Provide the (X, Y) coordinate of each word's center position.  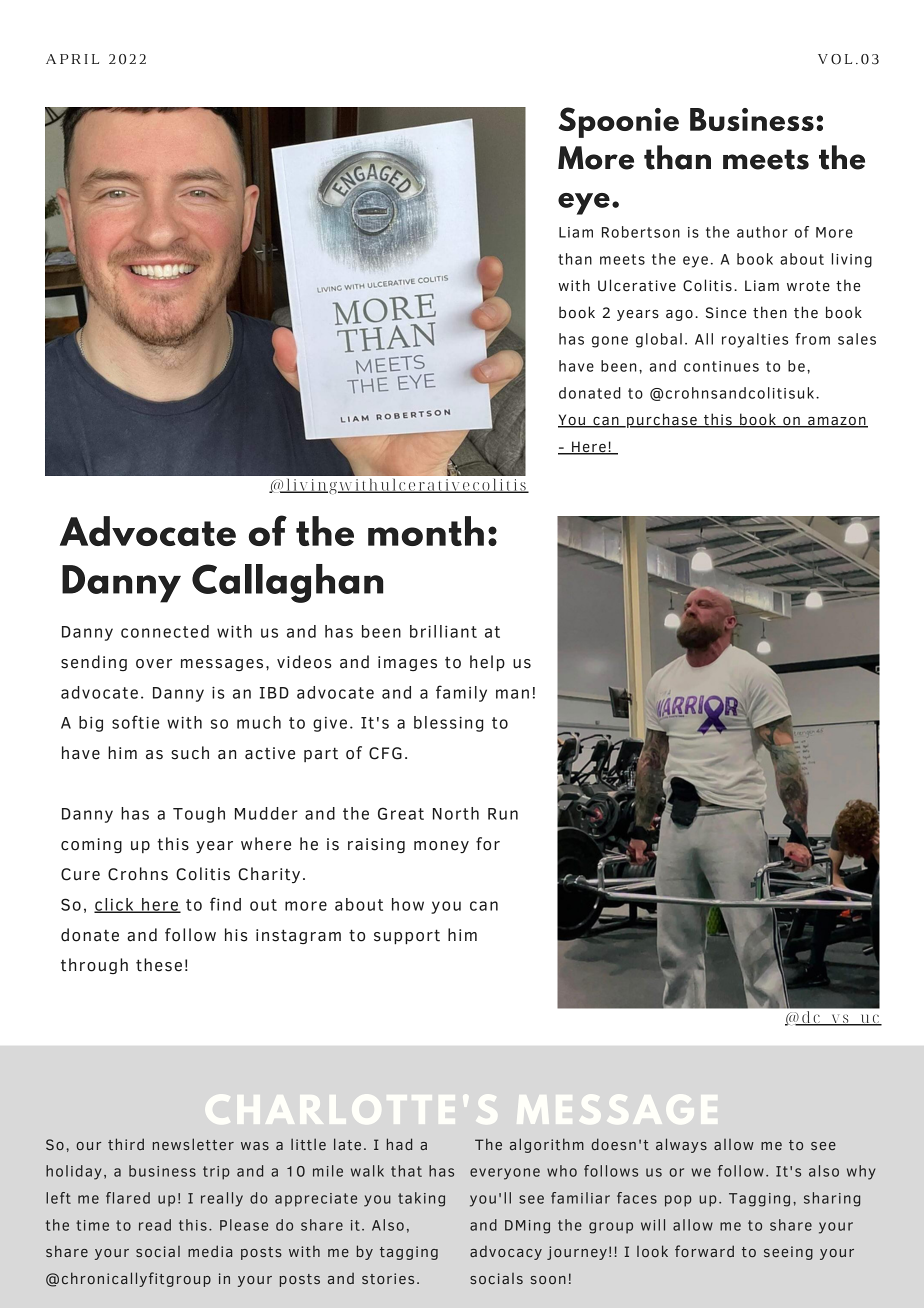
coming (91, 845)
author (762, 232)
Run (503, 814)
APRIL (72, 59)
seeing (788, 1253)
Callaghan (287, 583)
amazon (837, 422)
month (426, 531)
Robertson (641, 232)
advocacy (506, 1253)
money (441, 847)
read (155, 1225)
